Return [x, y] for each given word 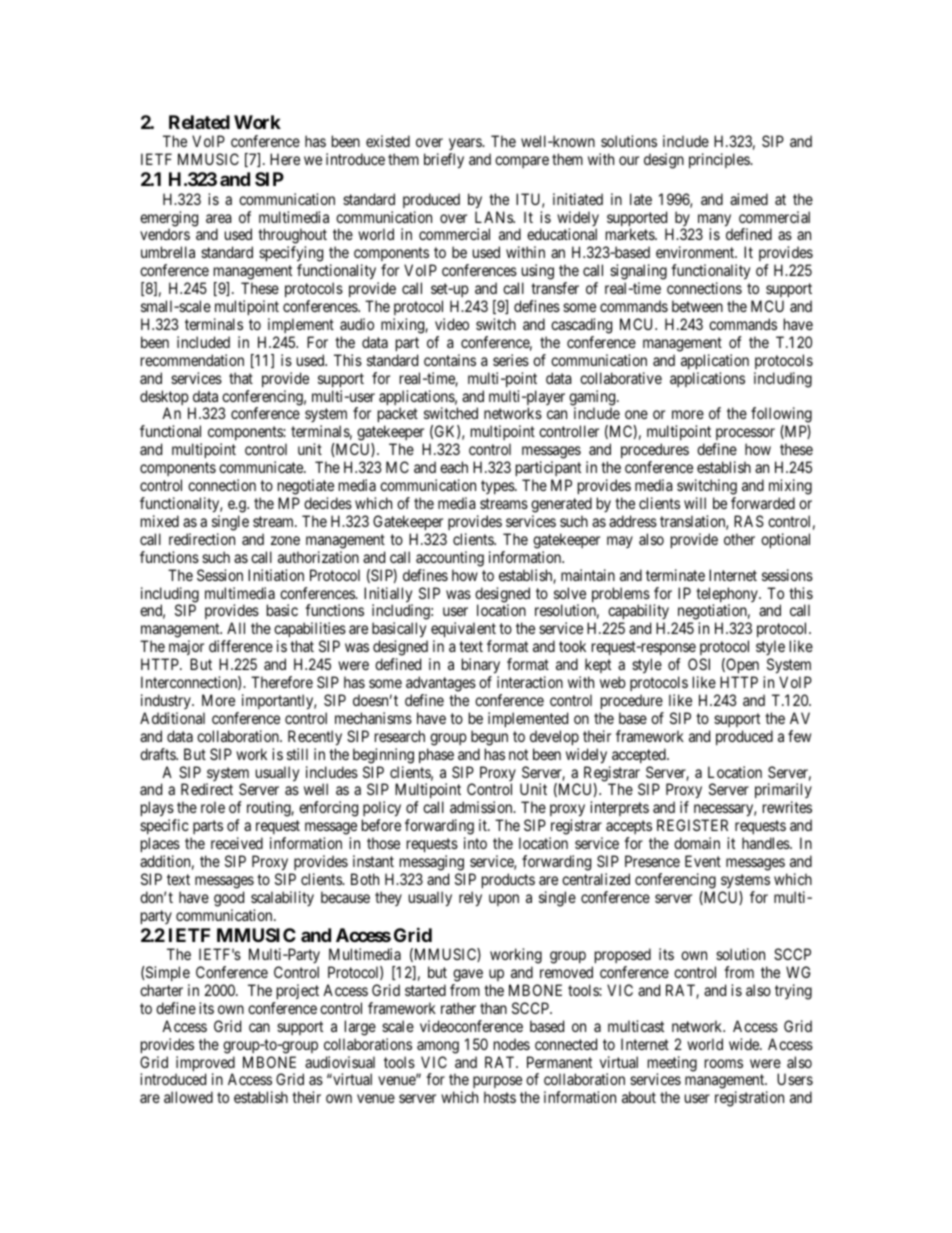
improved [205, 1065]
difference [241, 646]
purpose [497, 1084]
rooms [724, 1063]
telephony [728, 596]
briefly [444, 161]
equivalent [463, 631]
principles [720, 160]
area [219, 218]
